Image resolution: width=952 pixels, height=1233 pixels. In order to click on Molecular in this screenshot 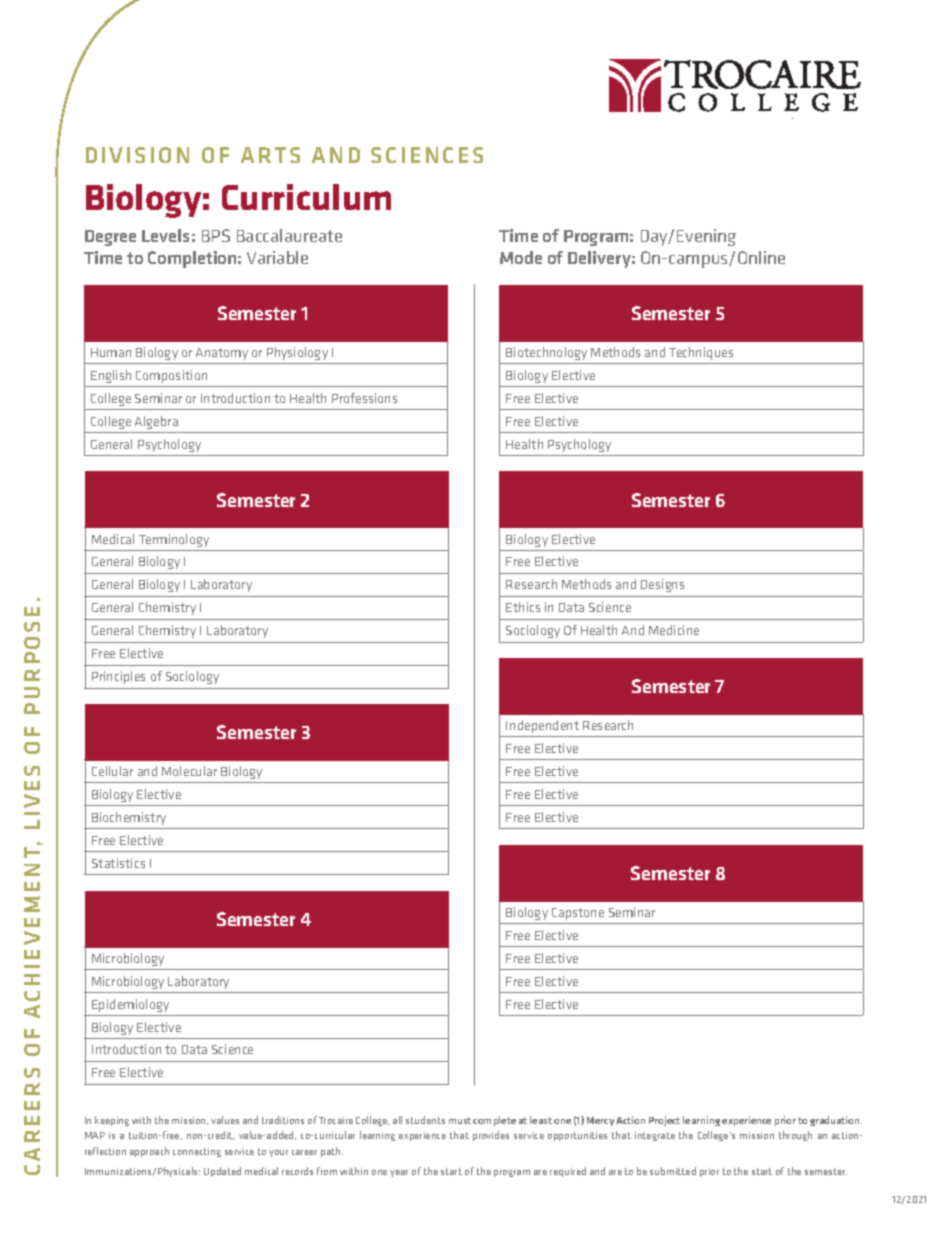, I will do `click(189, 771)`.
